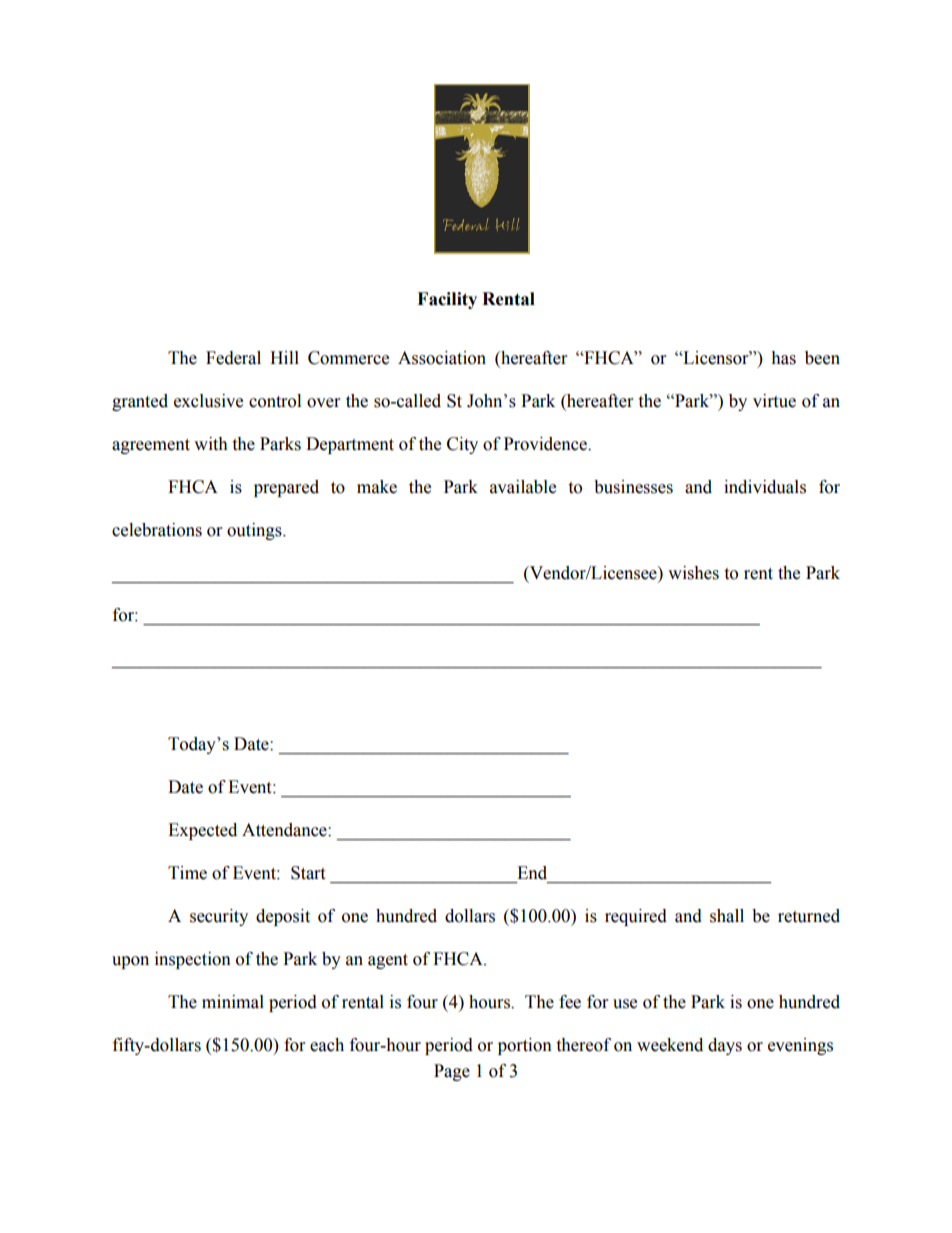 This document has width=952, height=1233. Describe the element at coordinates (233, 358) in the document. I see `Federal` at that location.
